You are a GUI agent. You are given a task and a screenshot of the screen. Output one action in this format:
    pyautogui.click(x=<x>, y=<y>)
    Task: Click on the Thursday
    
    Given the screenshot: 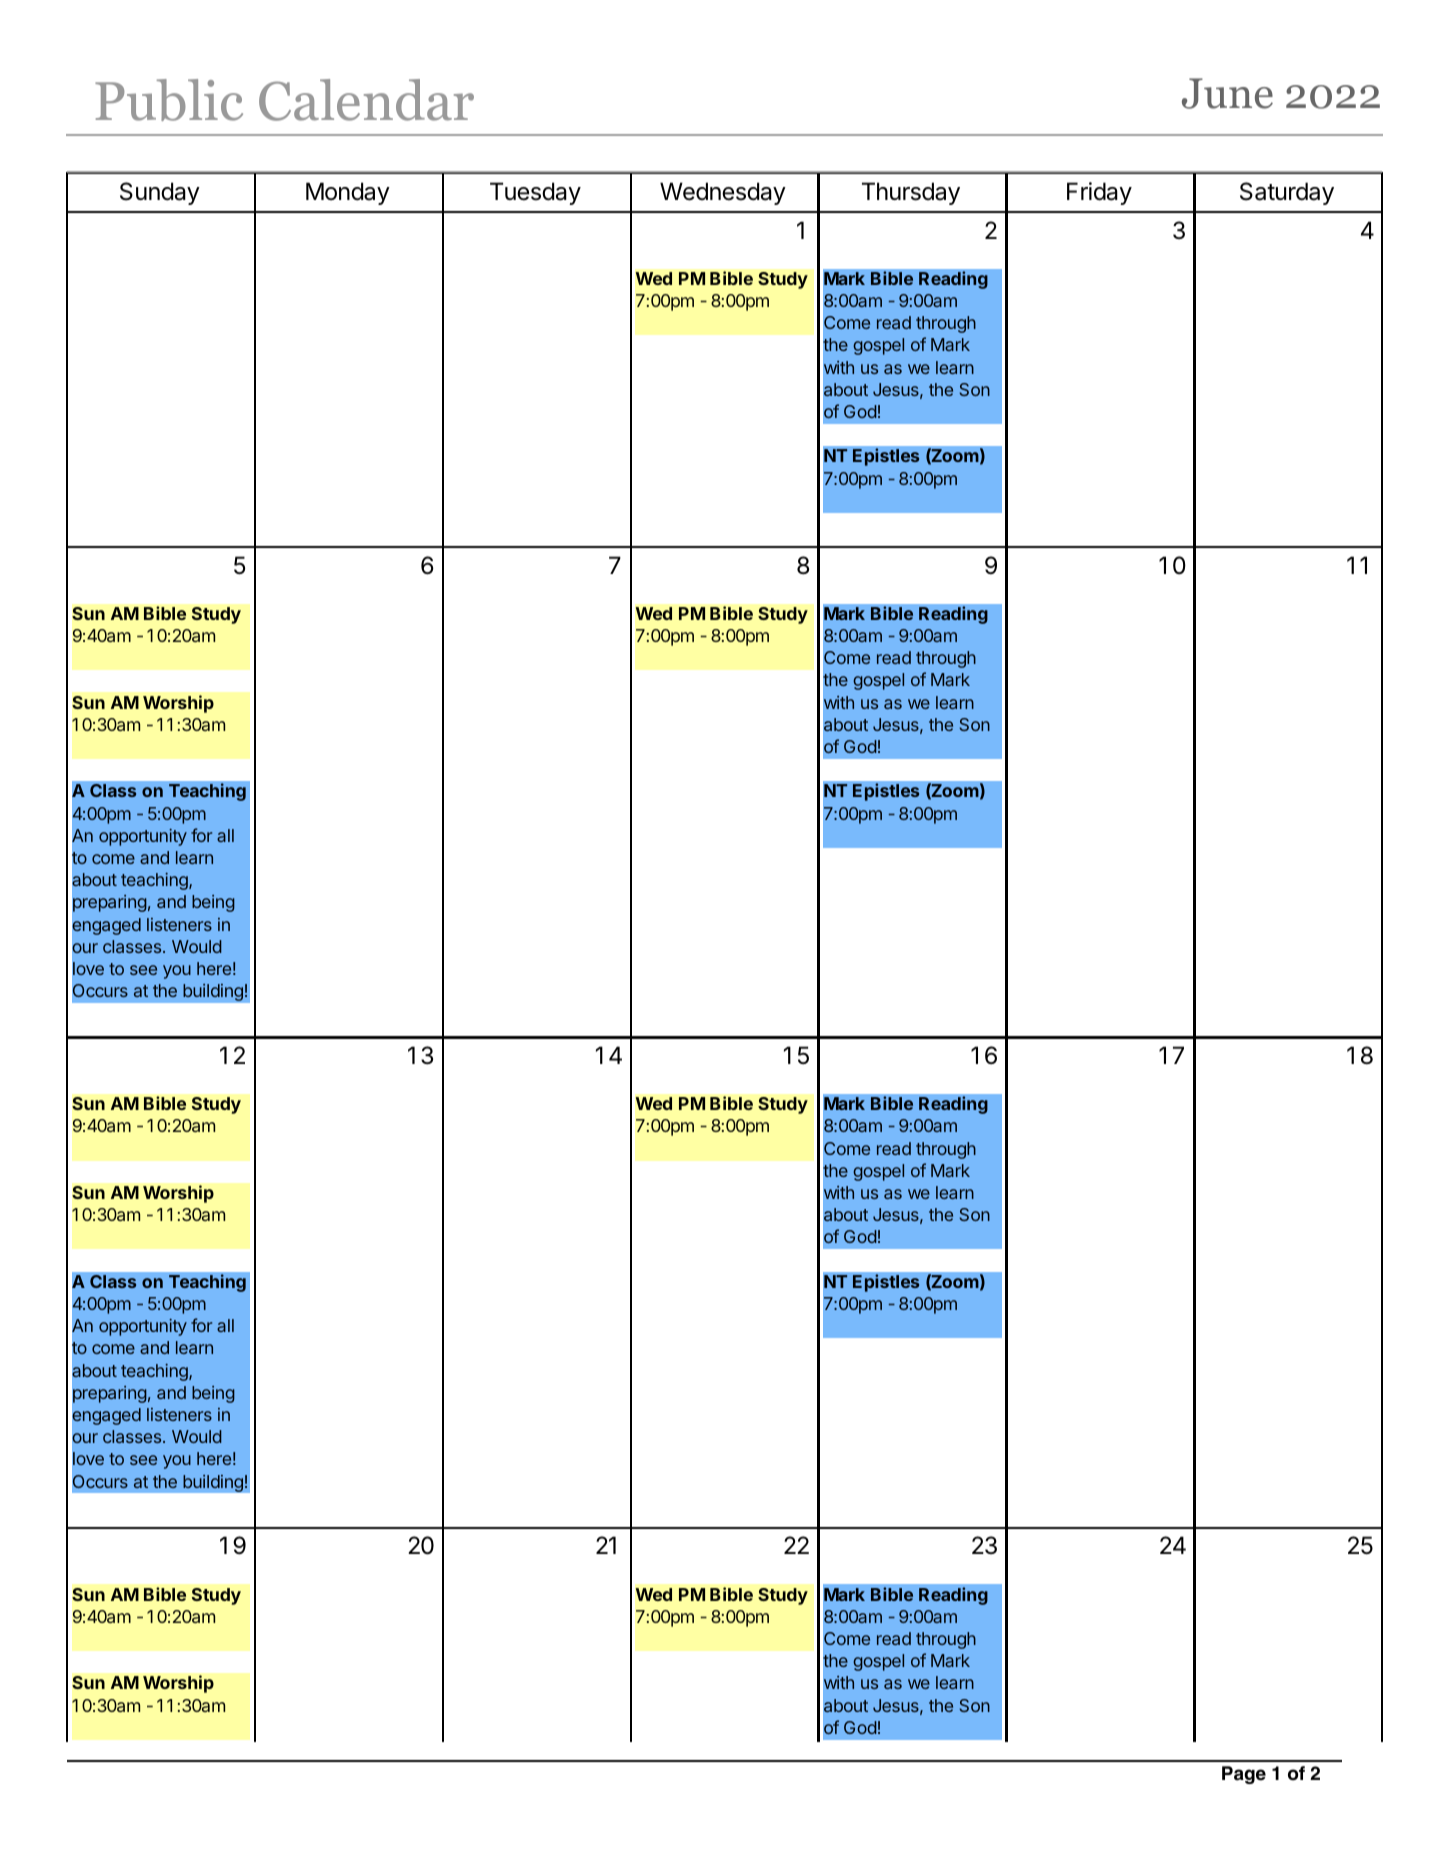 What is the action you would take?
    pyautogui.click(x=911, y=193)
